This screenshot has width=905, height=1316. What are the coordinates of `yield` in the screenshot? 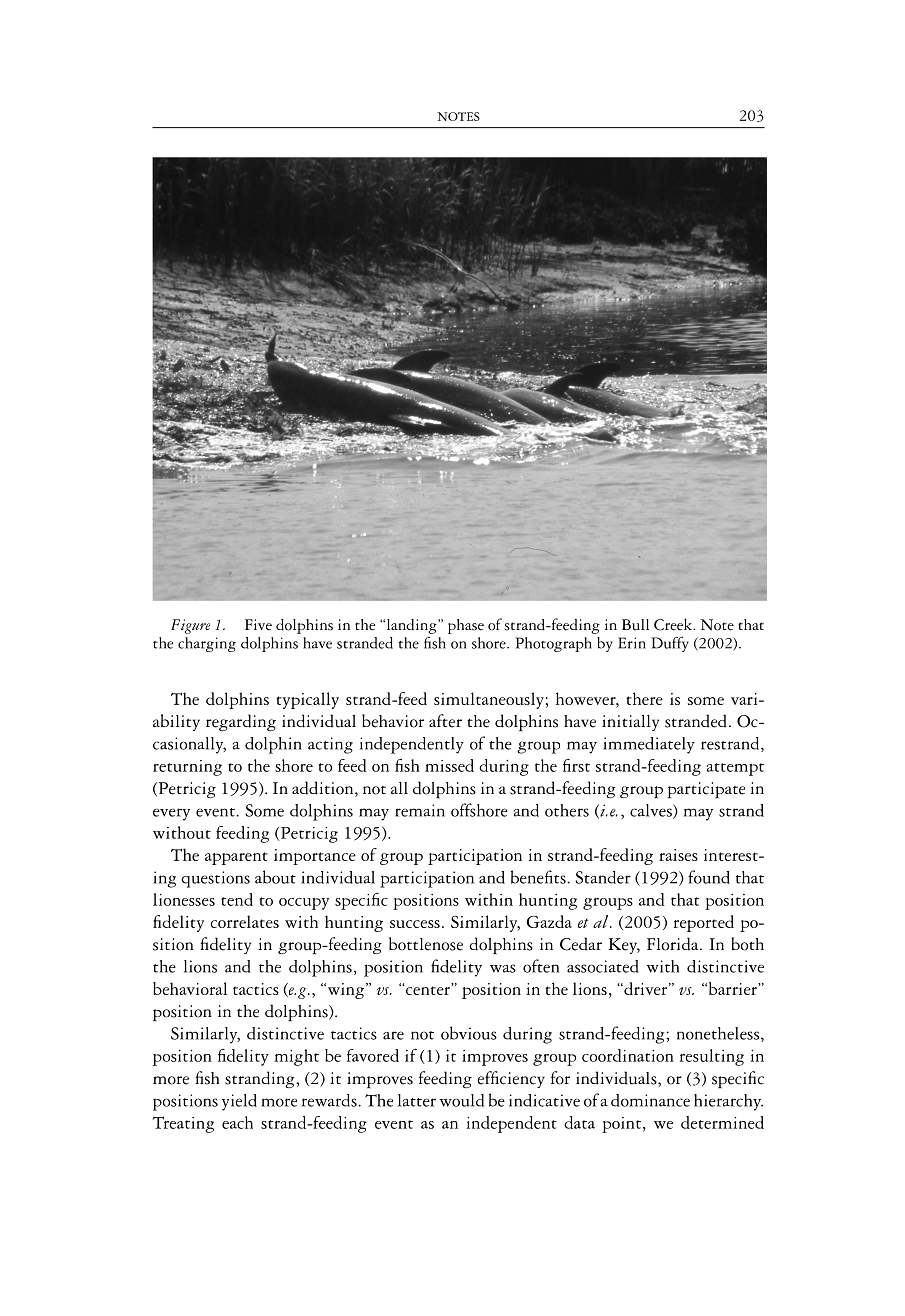 It's located at (239, 1102).
